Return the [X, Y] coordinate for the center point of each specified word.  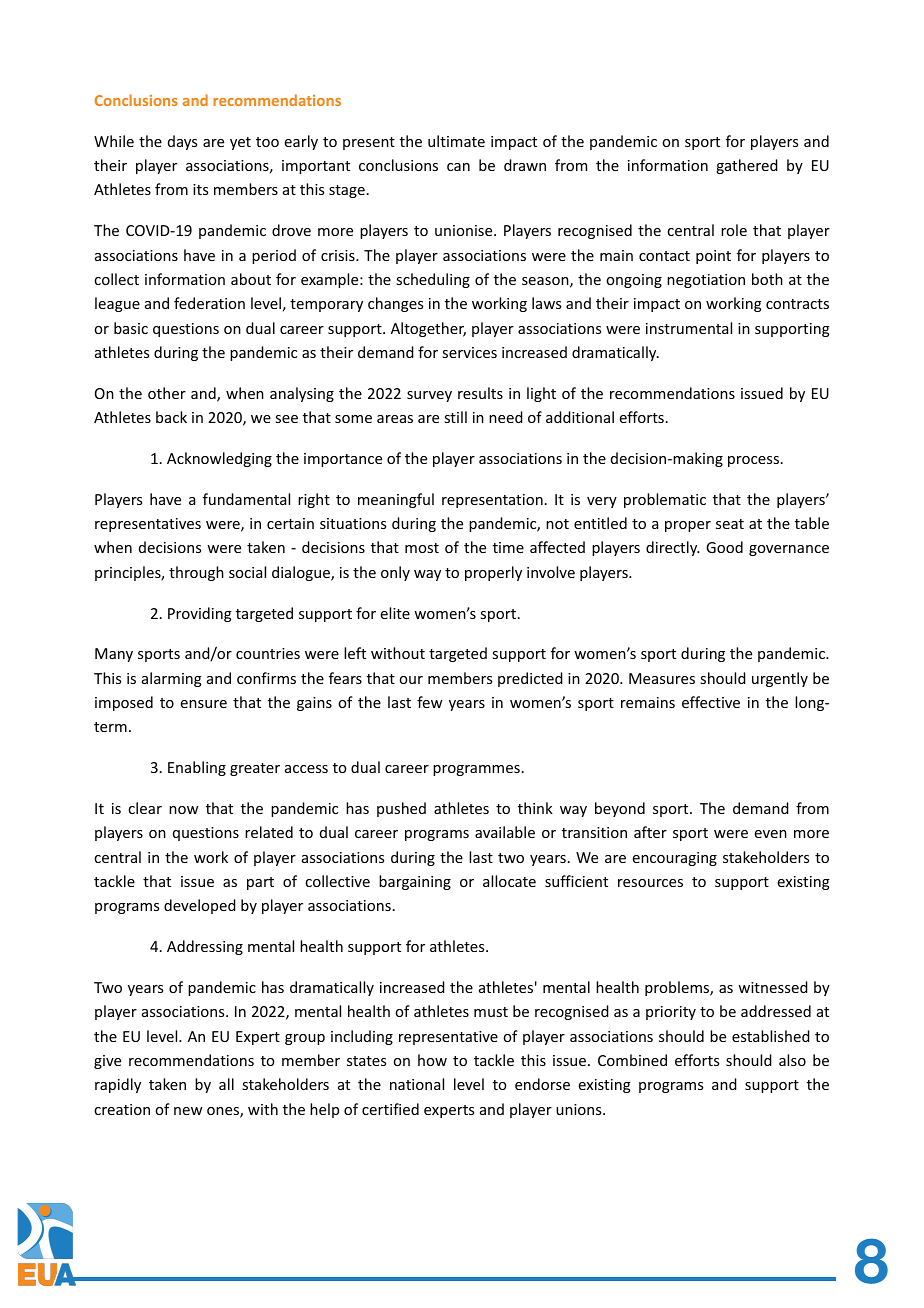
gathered [747, 166]
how [432, 1060]
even [771, 834]
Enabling [197, 768]
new [188, 1111]
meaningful [396, 500]
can [458, 167]
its [200, 189]
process [753, 461]
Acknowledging [219, 459]
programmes [476, 770]
